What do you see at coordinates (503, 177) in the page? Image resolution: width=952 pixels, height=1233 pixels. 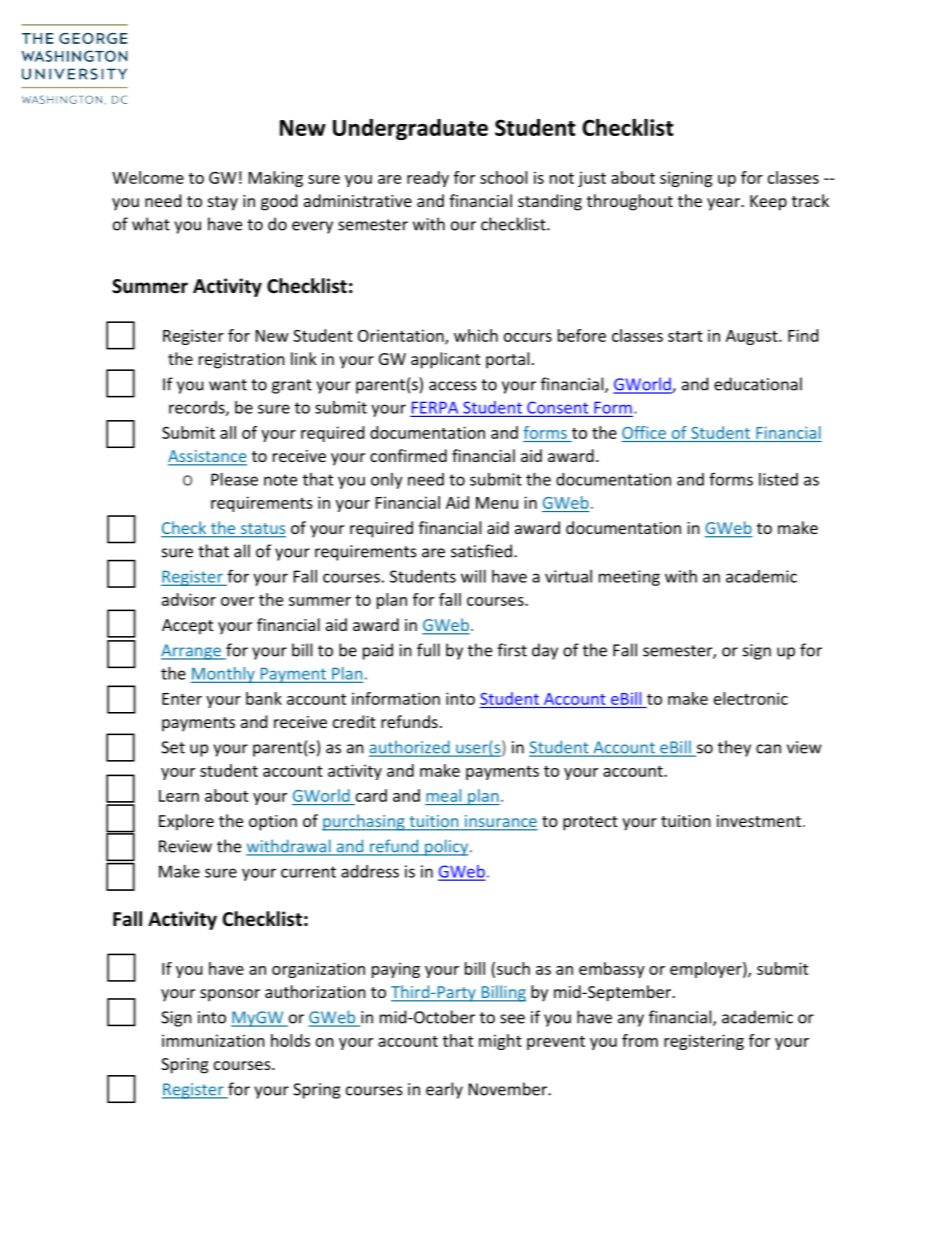 I see `school` at bounding box center [503, 177].
